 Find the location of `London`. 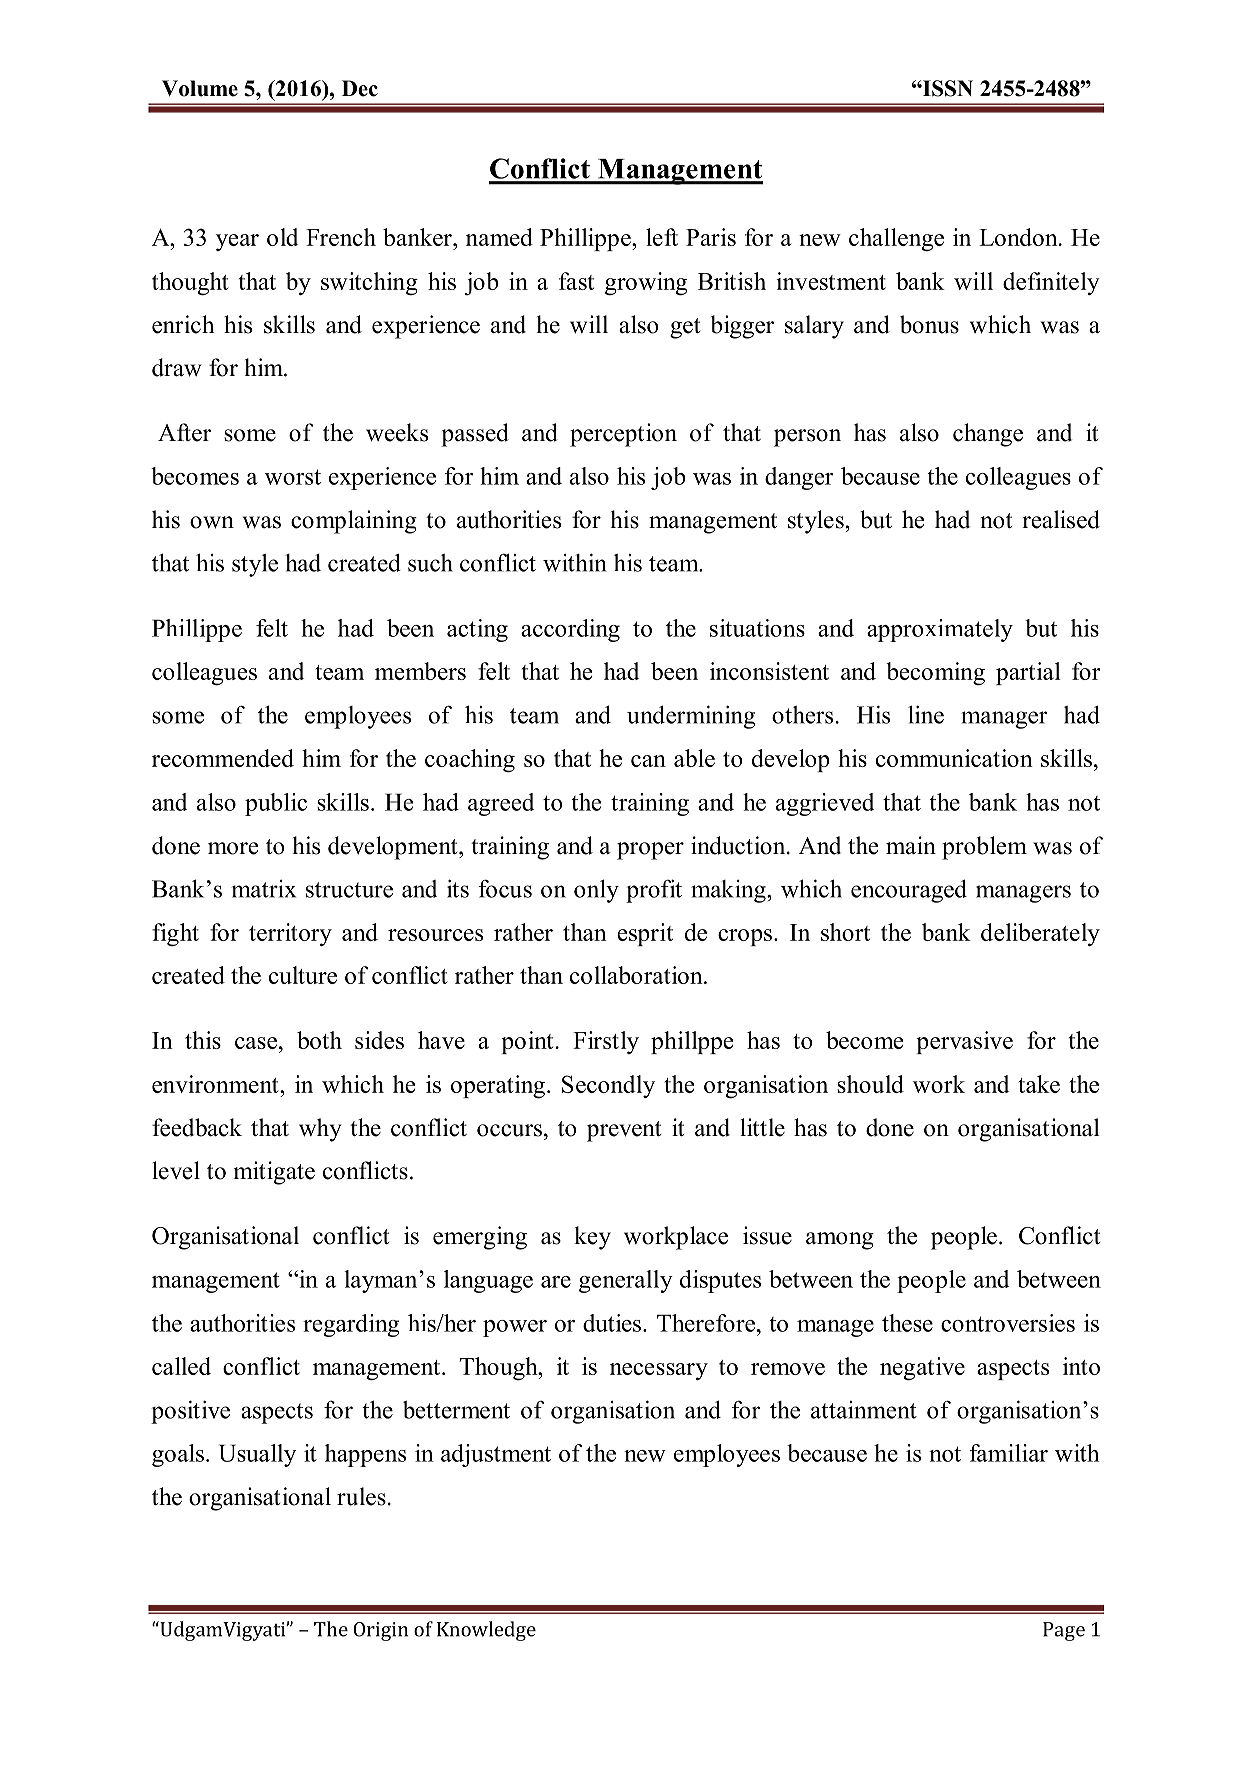

London is located at coordinates (1019, 237).
